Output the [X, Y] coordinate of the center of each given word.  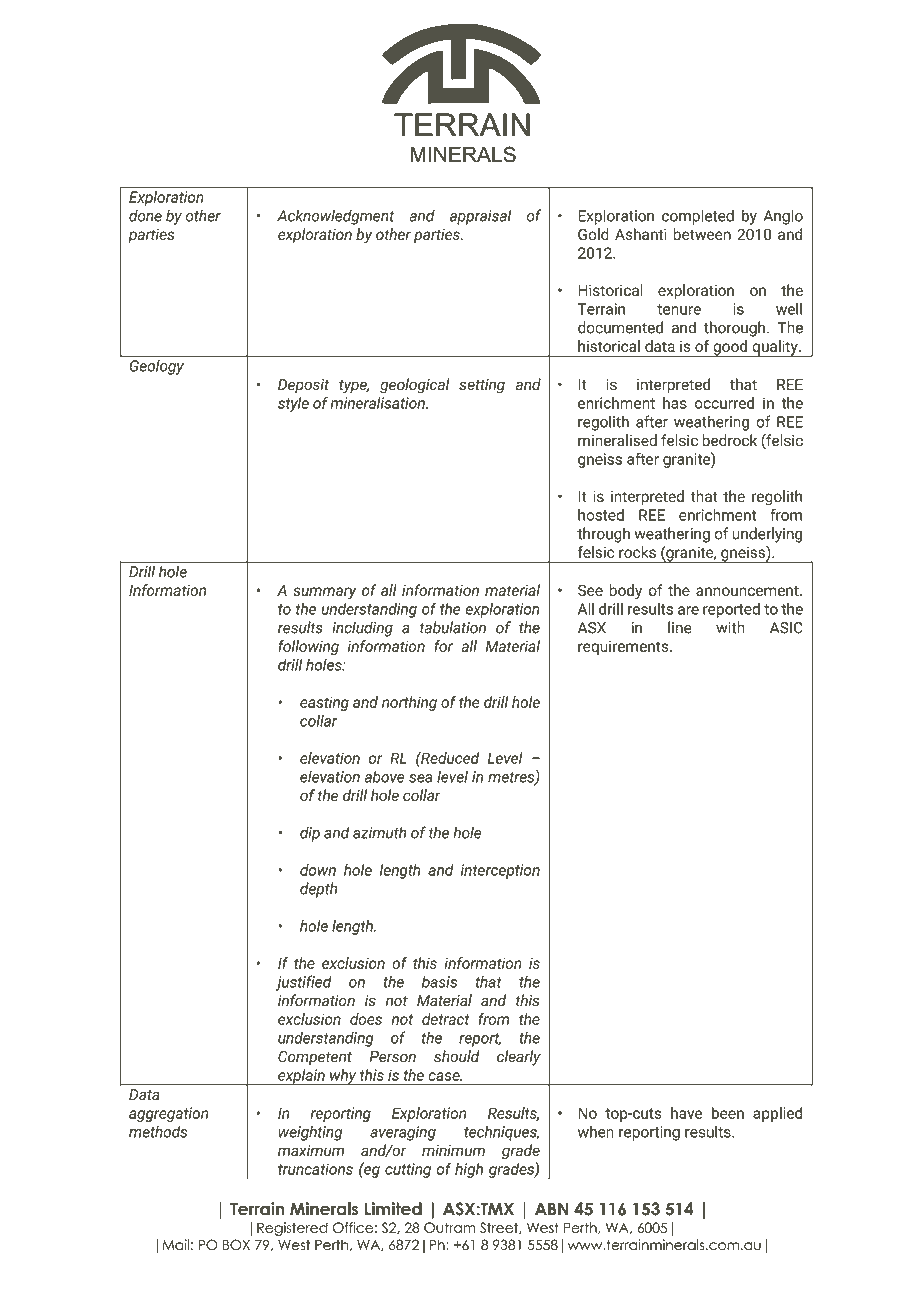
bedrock [729, 440]
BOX [236, 1245]
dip [310, 834]
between [702, 234]
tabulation [453, 627]
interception [500, 871]
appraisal [480, 217]
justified [304, 983]
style [293, 404]
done [145, 215]
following [308, 647]
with [730, 627]
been [728, 1113]
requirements [624, 647]
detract [446, 1019]
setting [482, 386]
